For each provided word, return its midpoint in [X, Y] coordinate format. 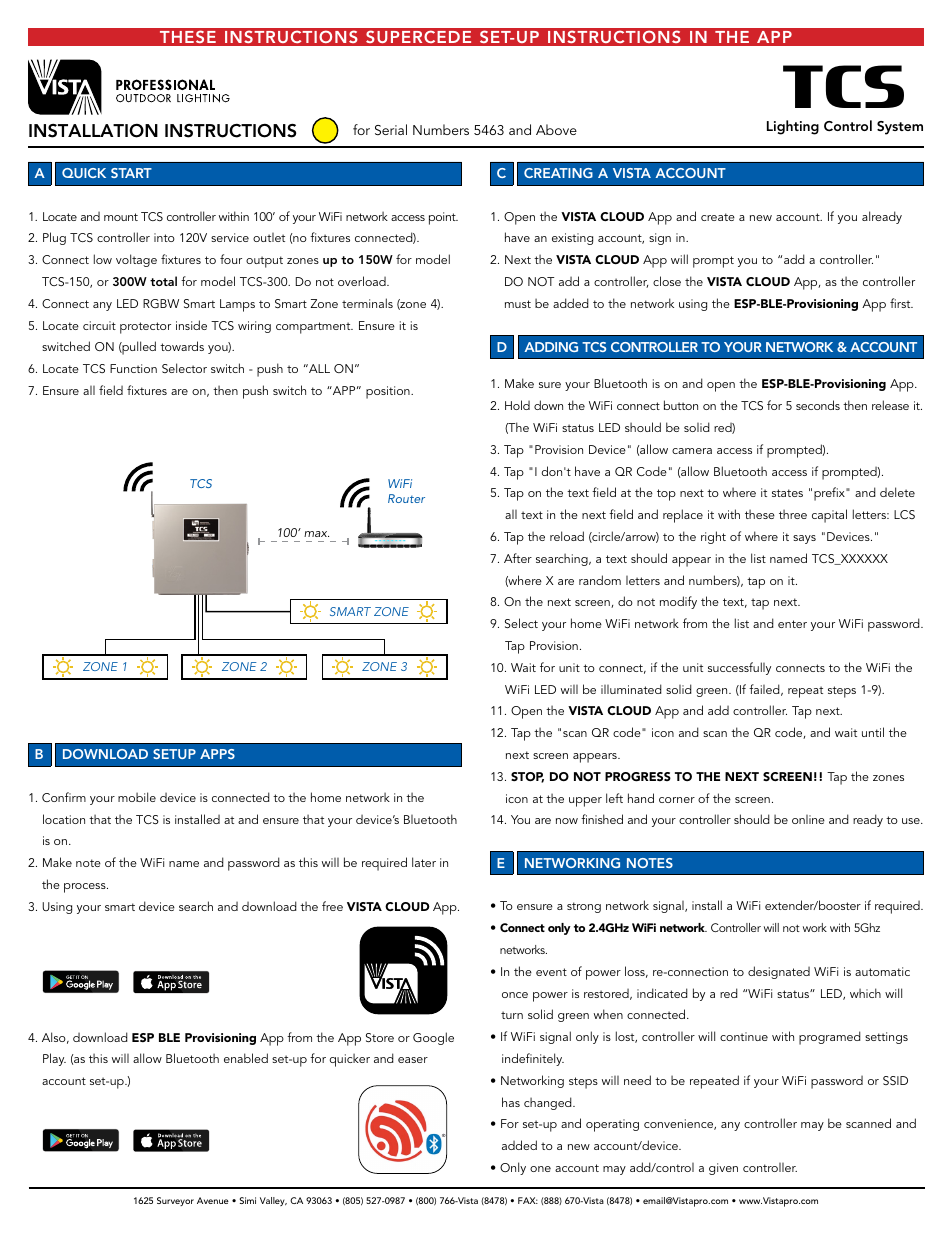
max [316, 534]
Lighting [793, 127]
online [808, 819]
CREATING [558, 173]
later [424, 862]
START [131, 173]
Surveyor [175, 1201]
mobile [137, 797]
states [787, 493]
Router [406, 498]
